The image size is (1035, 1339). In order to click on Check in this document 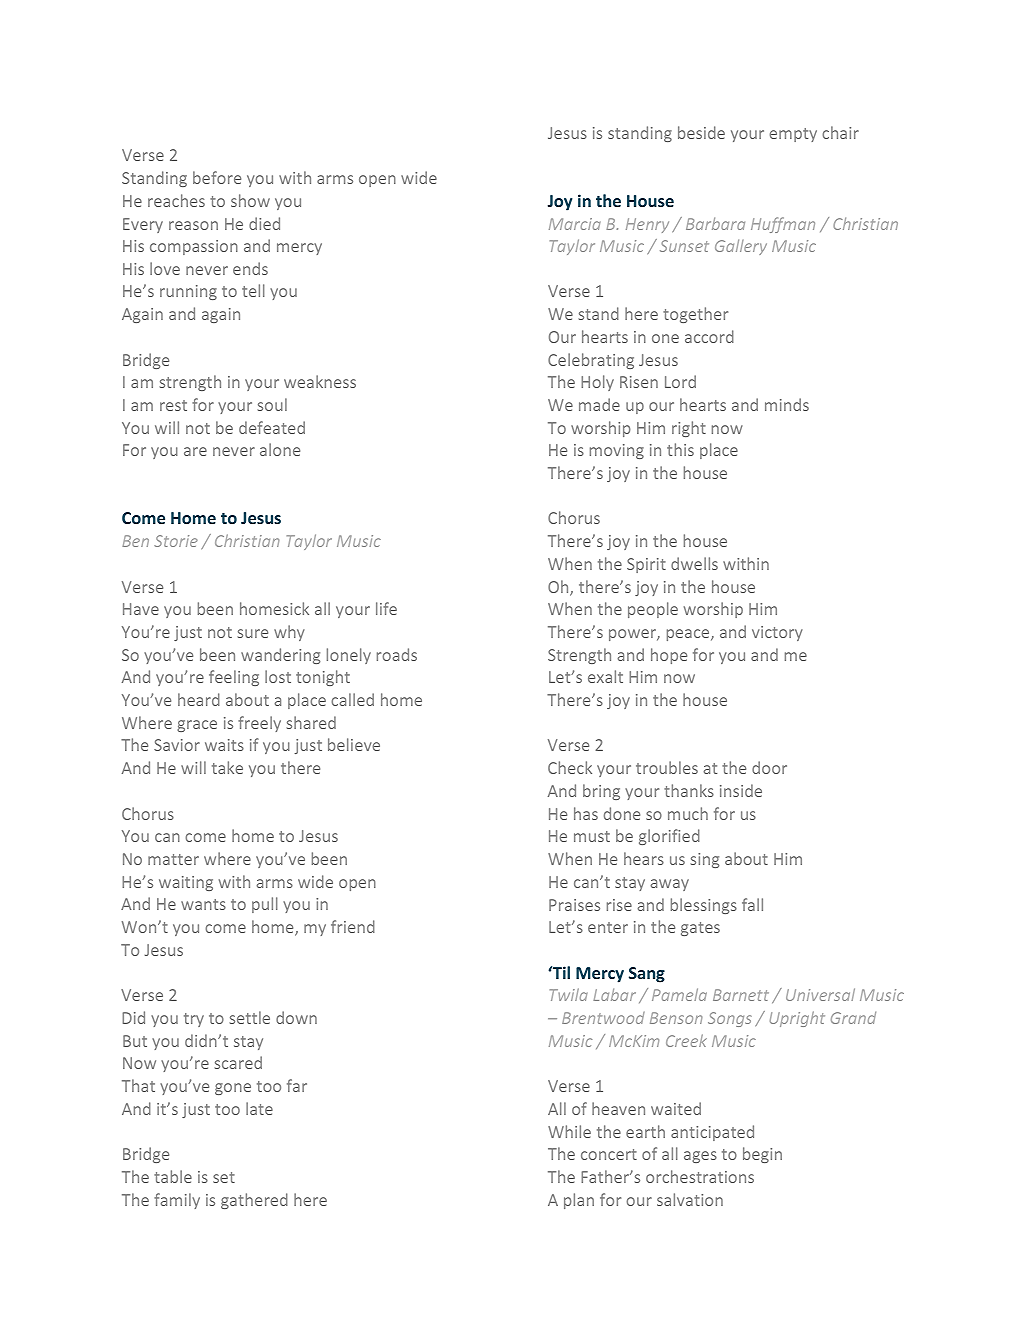, I will do `click(570, 767)`.
